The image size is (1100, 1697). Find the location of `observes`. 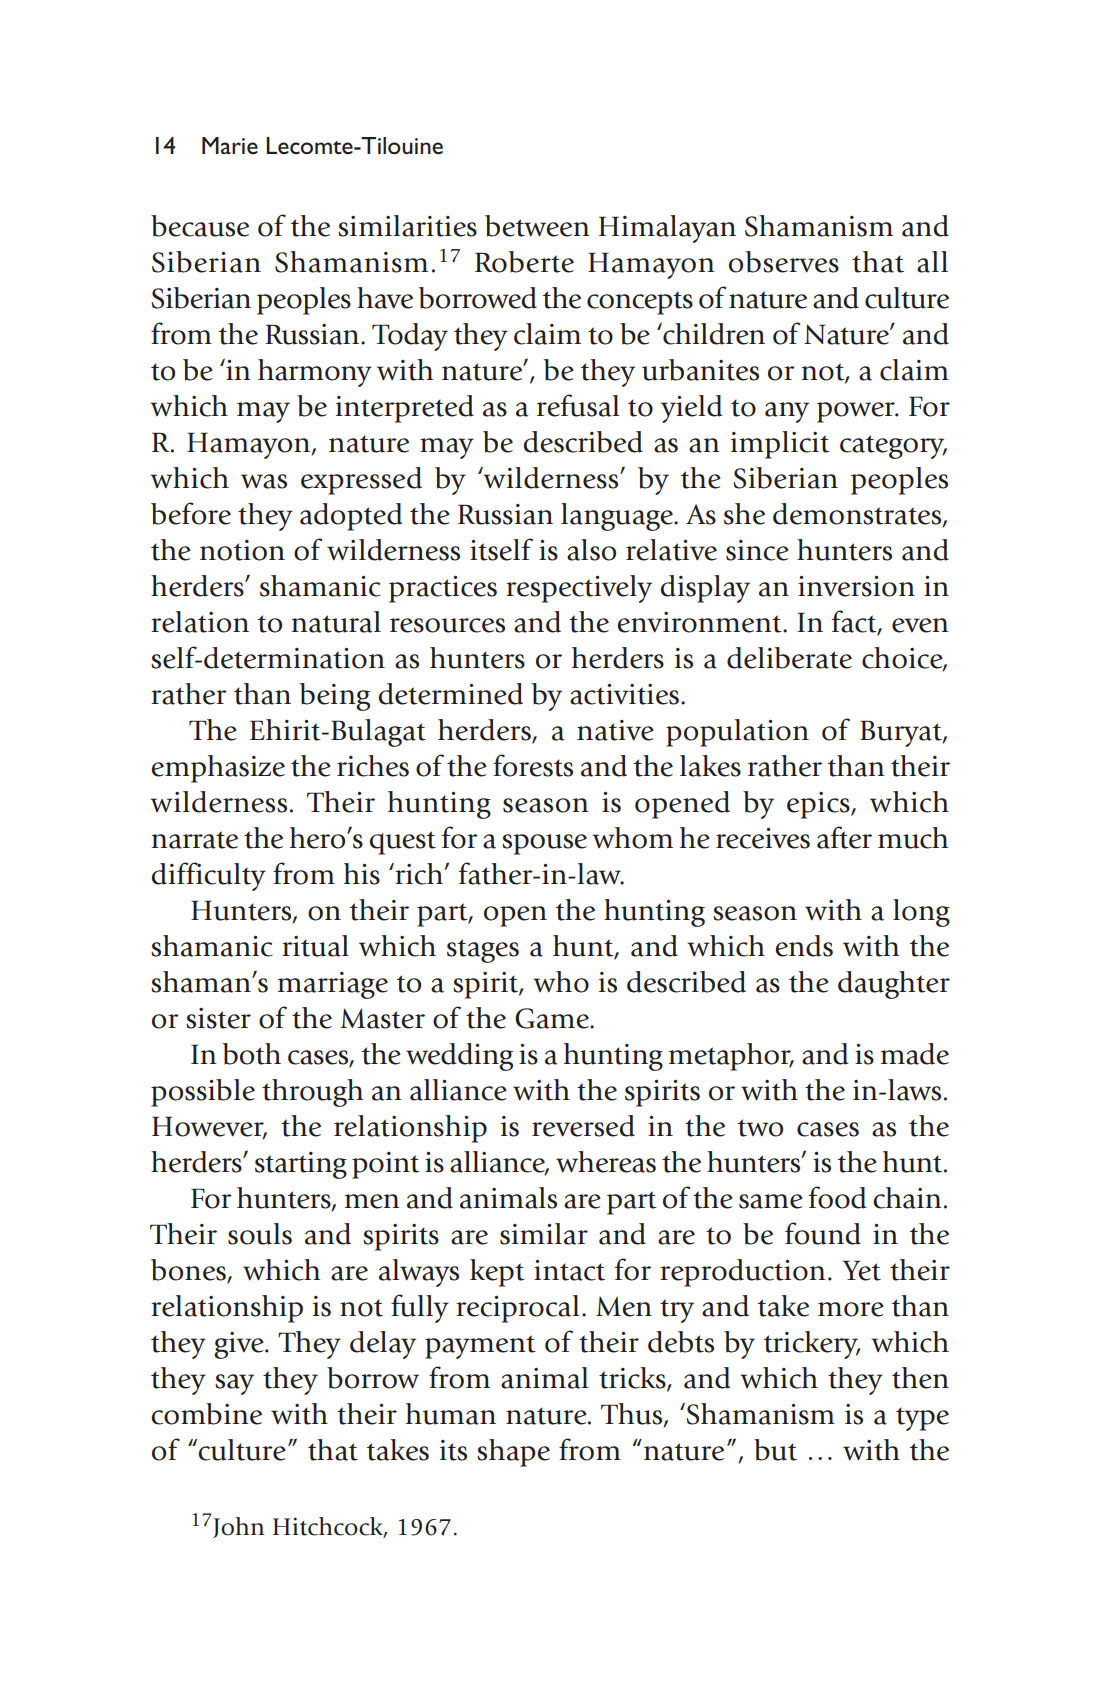

observes is located at coordinates (784, 262).
